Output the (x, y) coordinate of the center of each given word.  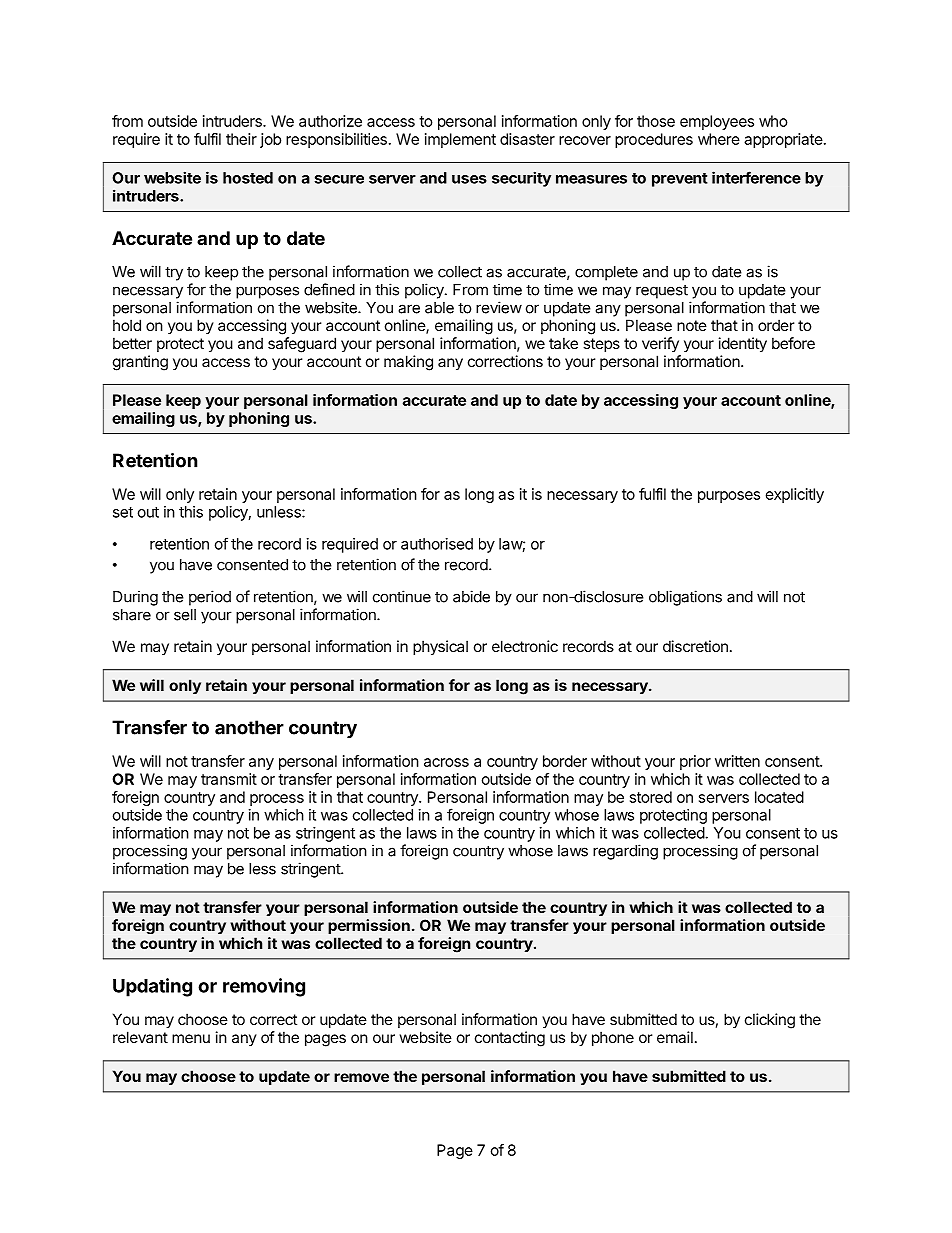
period (210, 598)
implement (460, 140)
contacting (510, 1039)
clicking (770, 1021)
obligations (685, 598)
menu (191, 1038)
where (719, 139)
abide (471, 596)
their (241, 139)
